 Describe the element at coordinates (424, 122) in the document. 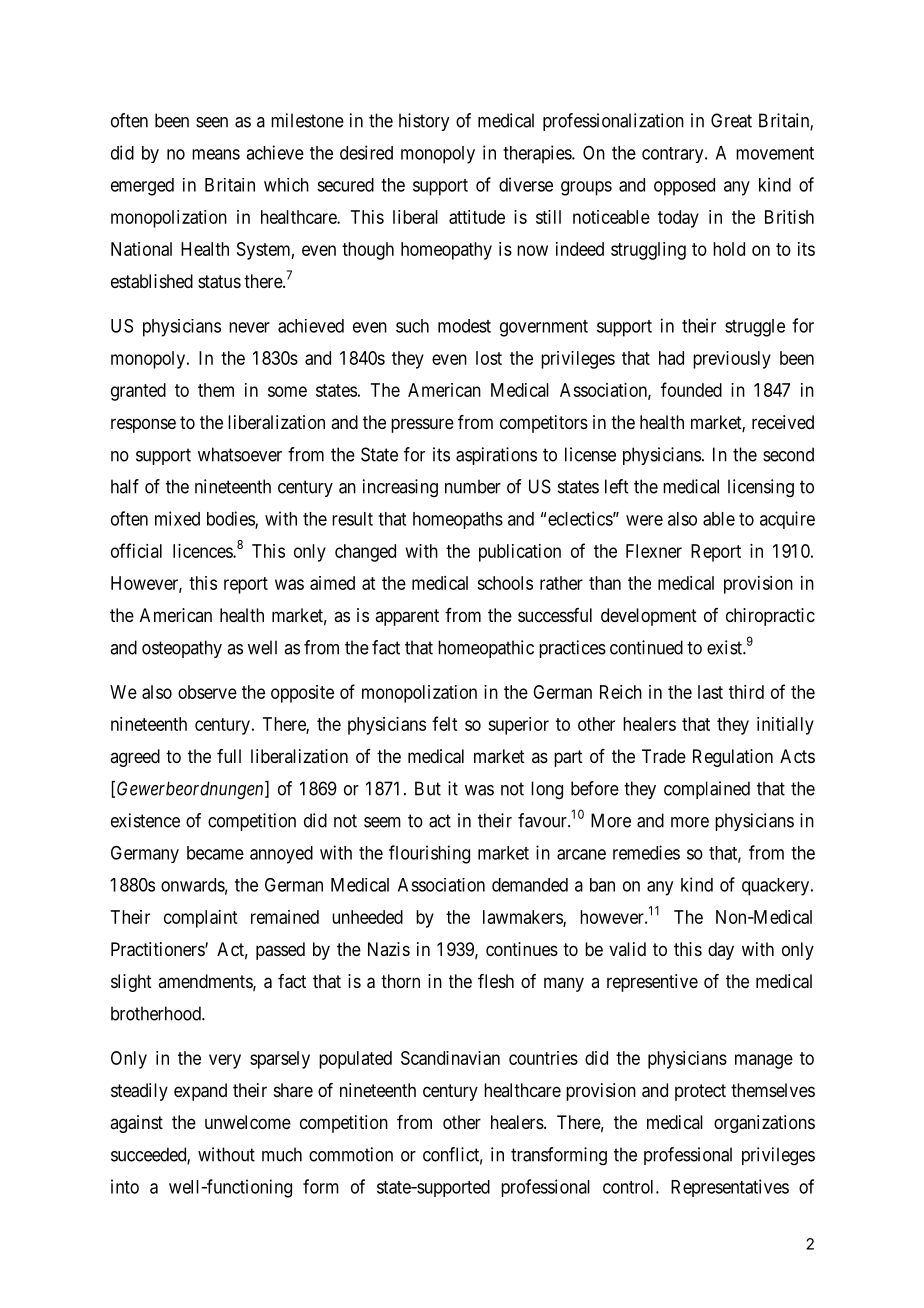

I see `history` at that location.
